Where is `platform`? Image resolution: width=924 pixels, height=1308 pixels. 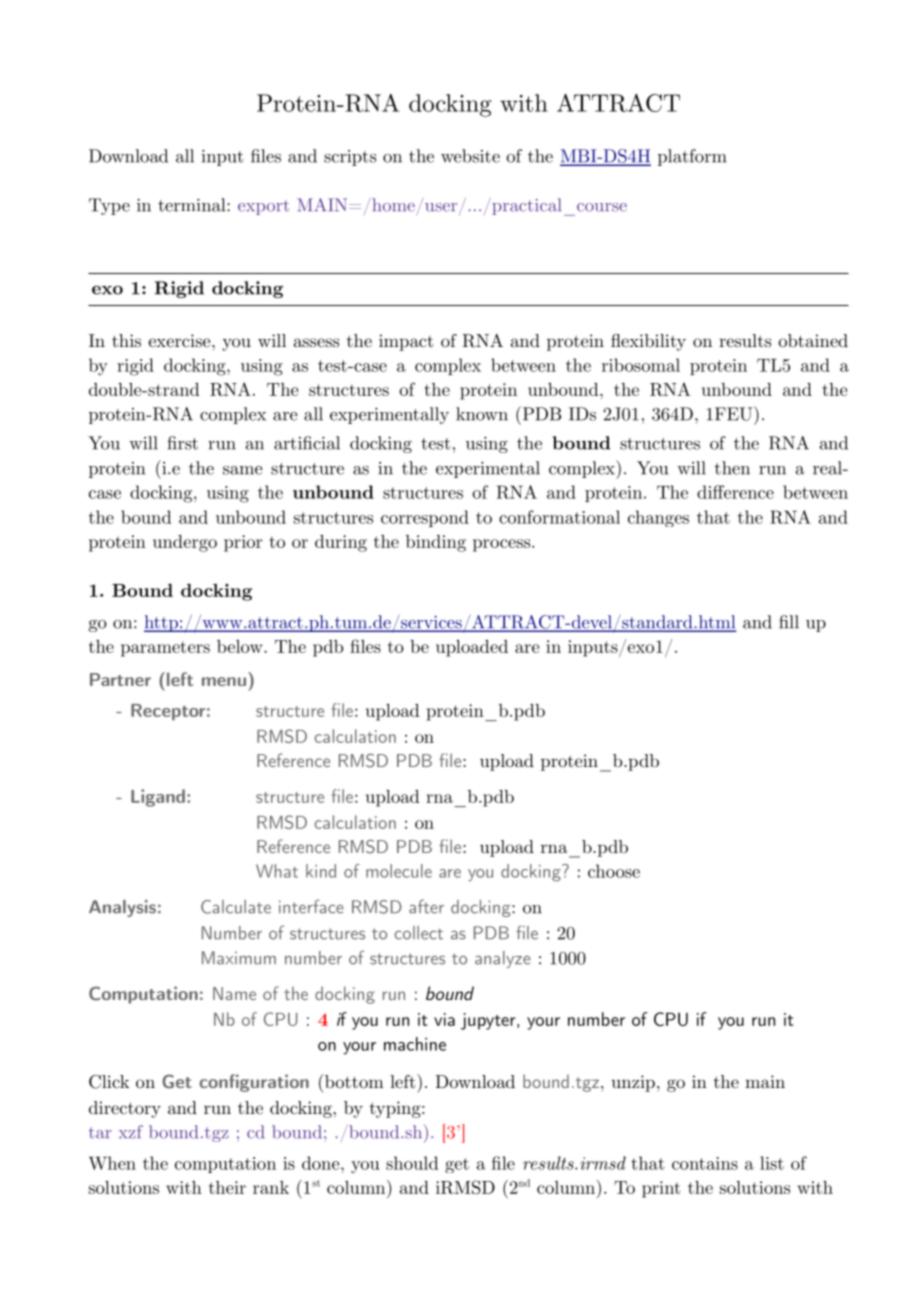 platform is located at coordinates (692, 157).
